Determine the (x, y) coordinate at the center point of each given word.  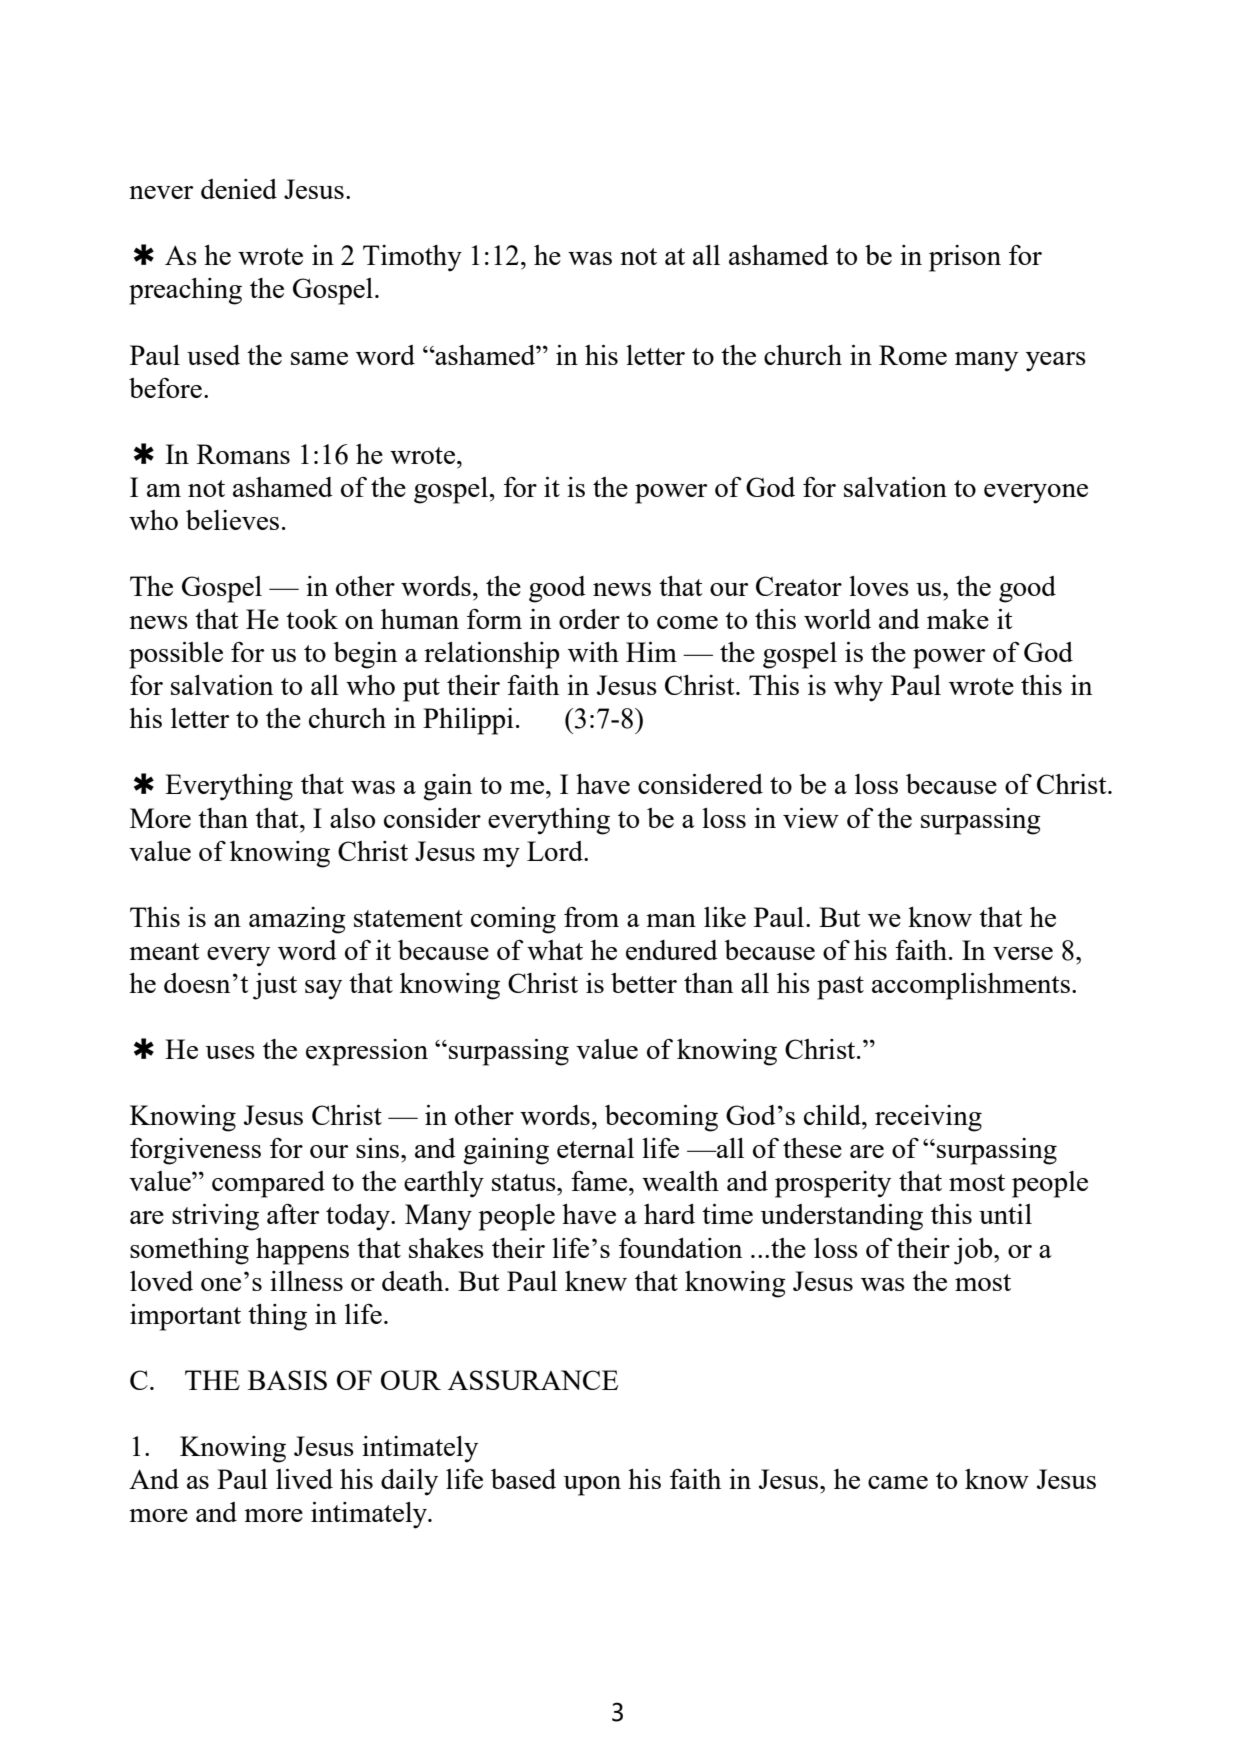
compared (268, 1184)
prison (965, 258)
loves (879, 586)
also (352, 818)
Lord (556, 851)
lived (304, 1479)
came (898, 1482)
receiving (928, 1118)
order (589, 619)
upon (592, 1486)
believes (232, 520)
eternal (595, 1148)
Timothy (412, 258)
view (811, 818)
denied (239, 189)
